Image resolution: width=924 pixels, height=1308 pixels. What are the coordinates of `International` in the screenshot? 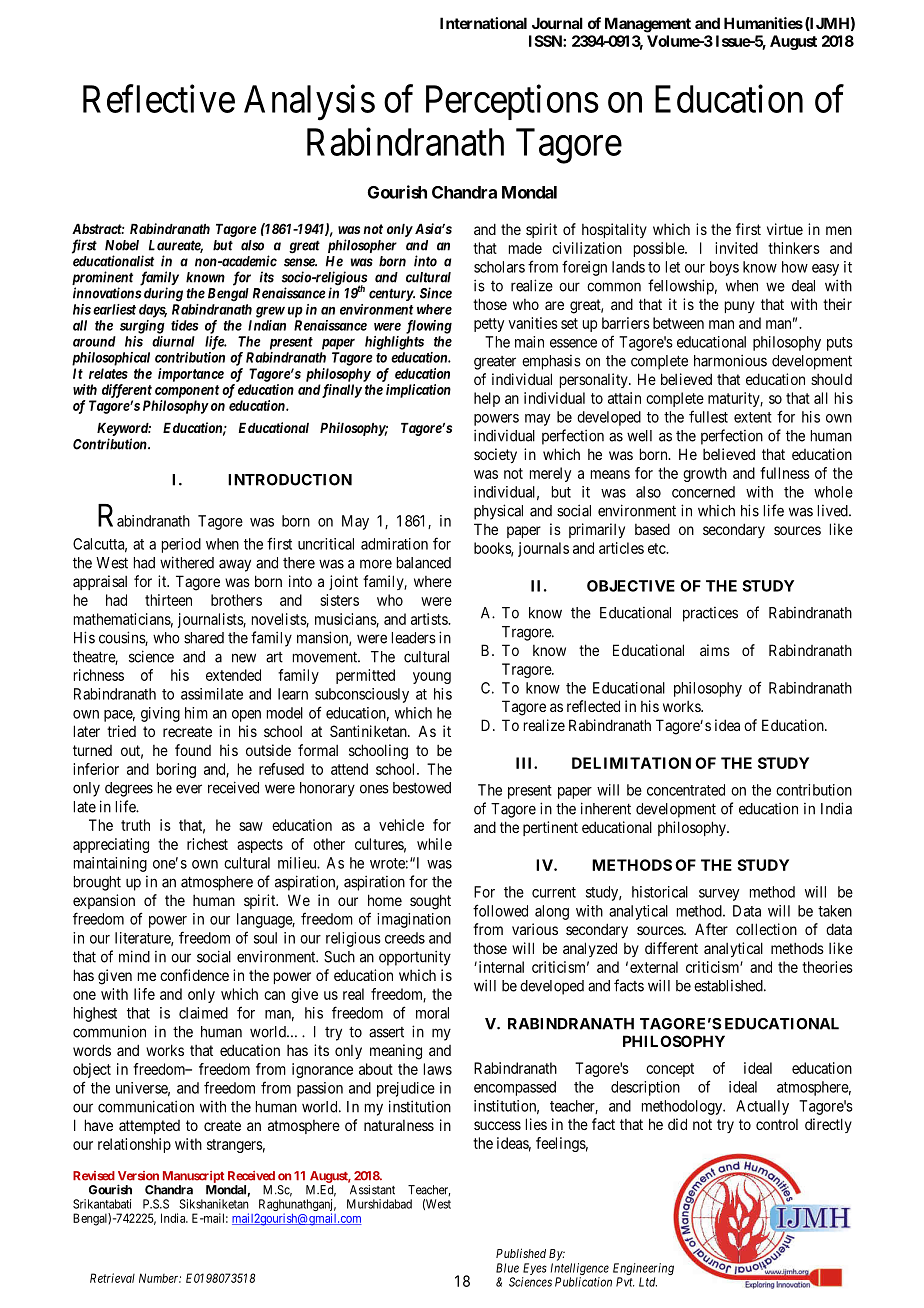 It's located at (483, 23).
